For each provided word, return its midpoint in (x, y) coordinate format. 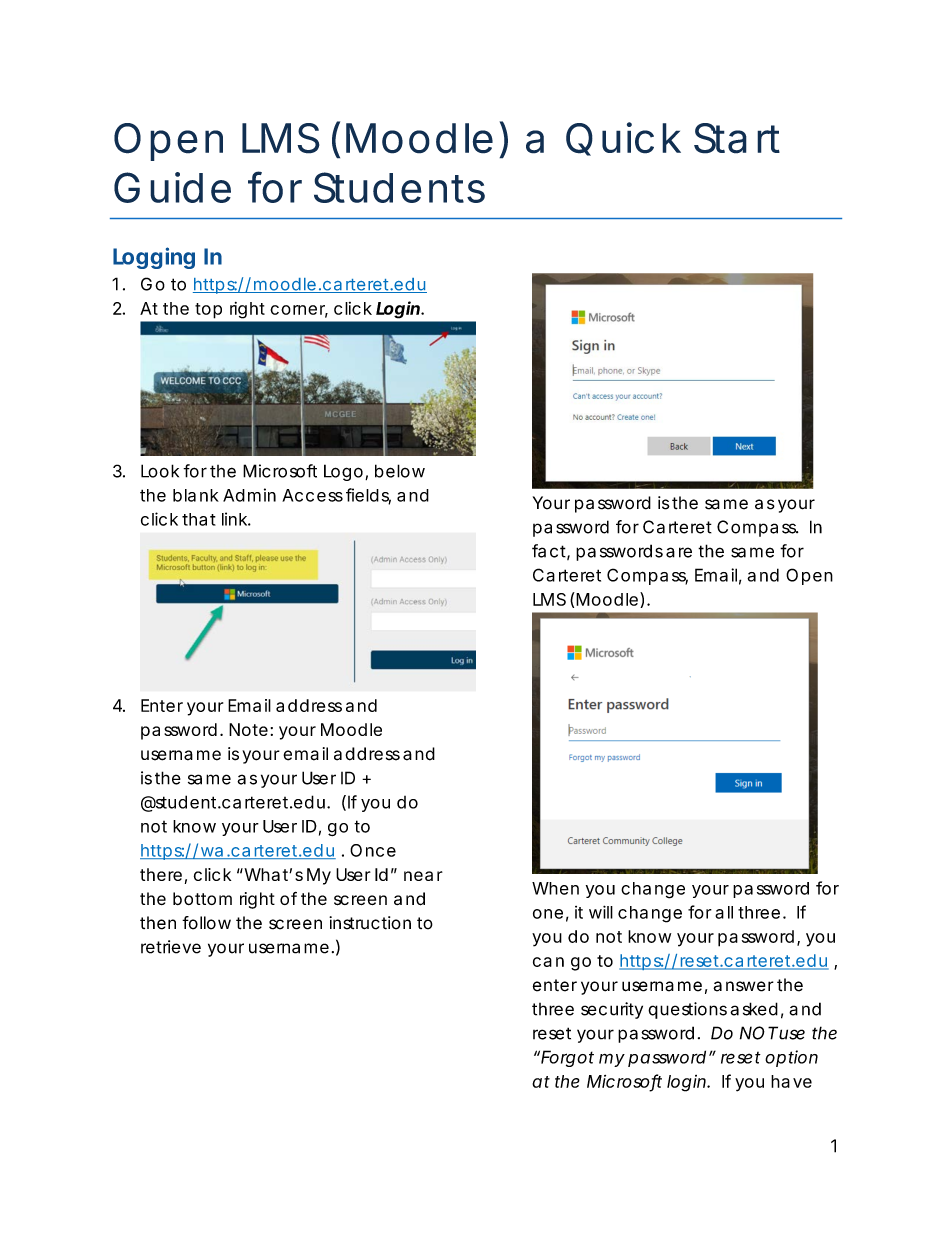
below (400, 471)
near (423, 876)
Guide (172, 187)
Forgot (567, 1058)
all (724, 912)
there (161, 874)
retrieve (171, 947)
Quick (623, 139)
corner (299, 311)
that (199, 519)
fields (368, 496)
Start (737, 138)
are (679, 552)
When (555, 888)
